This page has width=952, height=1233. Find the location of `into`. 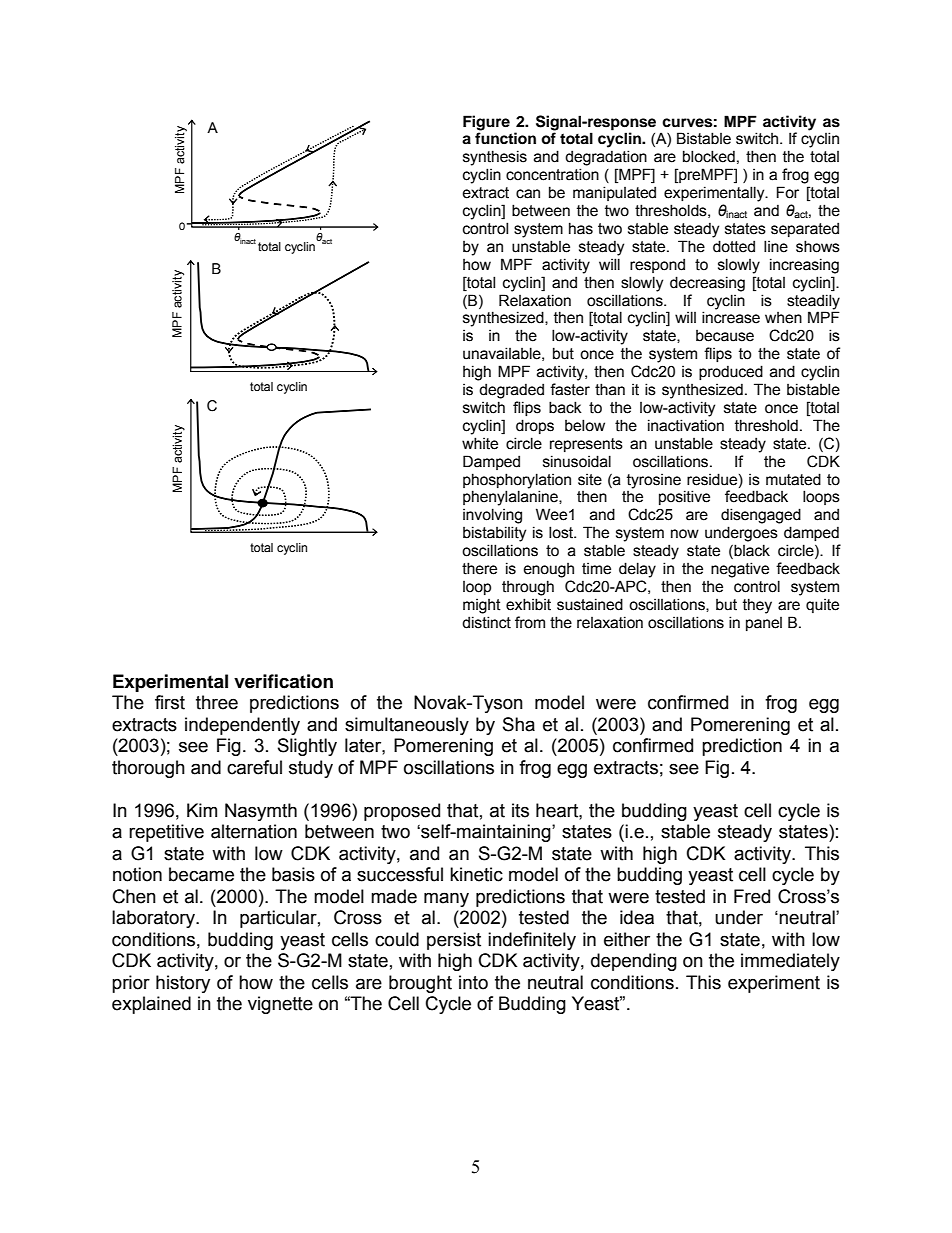

into is located at coordinates (473, 982).
